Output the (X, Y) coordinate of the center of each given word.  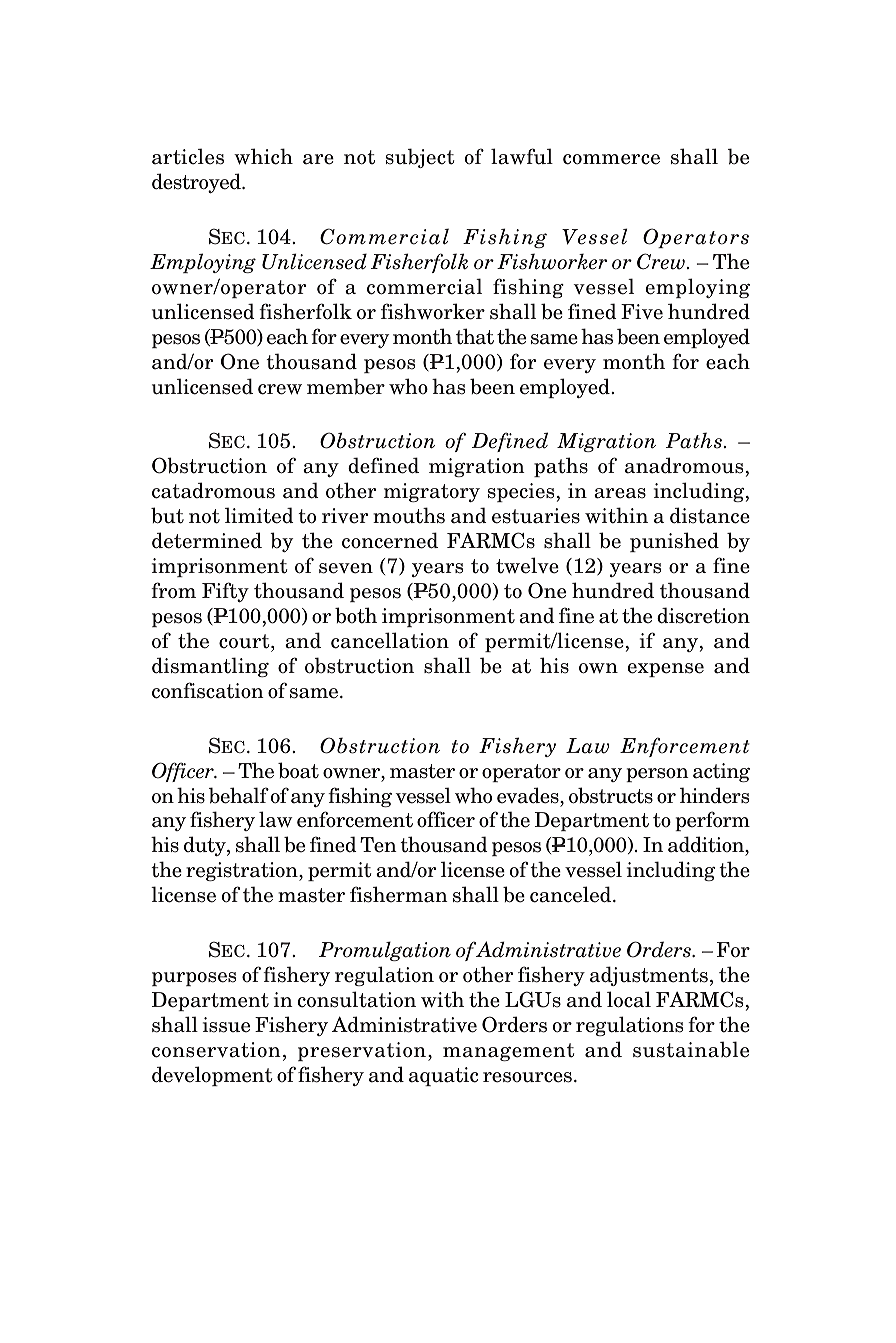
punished (674, 542)
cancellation (390, 640)
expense (665, 670)
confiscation (208, 690)
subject (420, 158)
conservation (216, 1050)
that (475, 336)
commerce (611, 159)
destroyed (197, 183)
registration (243, 871)
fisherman (399, 894)
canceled (572, 894)
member (346, 386)
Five (642, 312)
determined (207, 540)
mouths (409, 515)
